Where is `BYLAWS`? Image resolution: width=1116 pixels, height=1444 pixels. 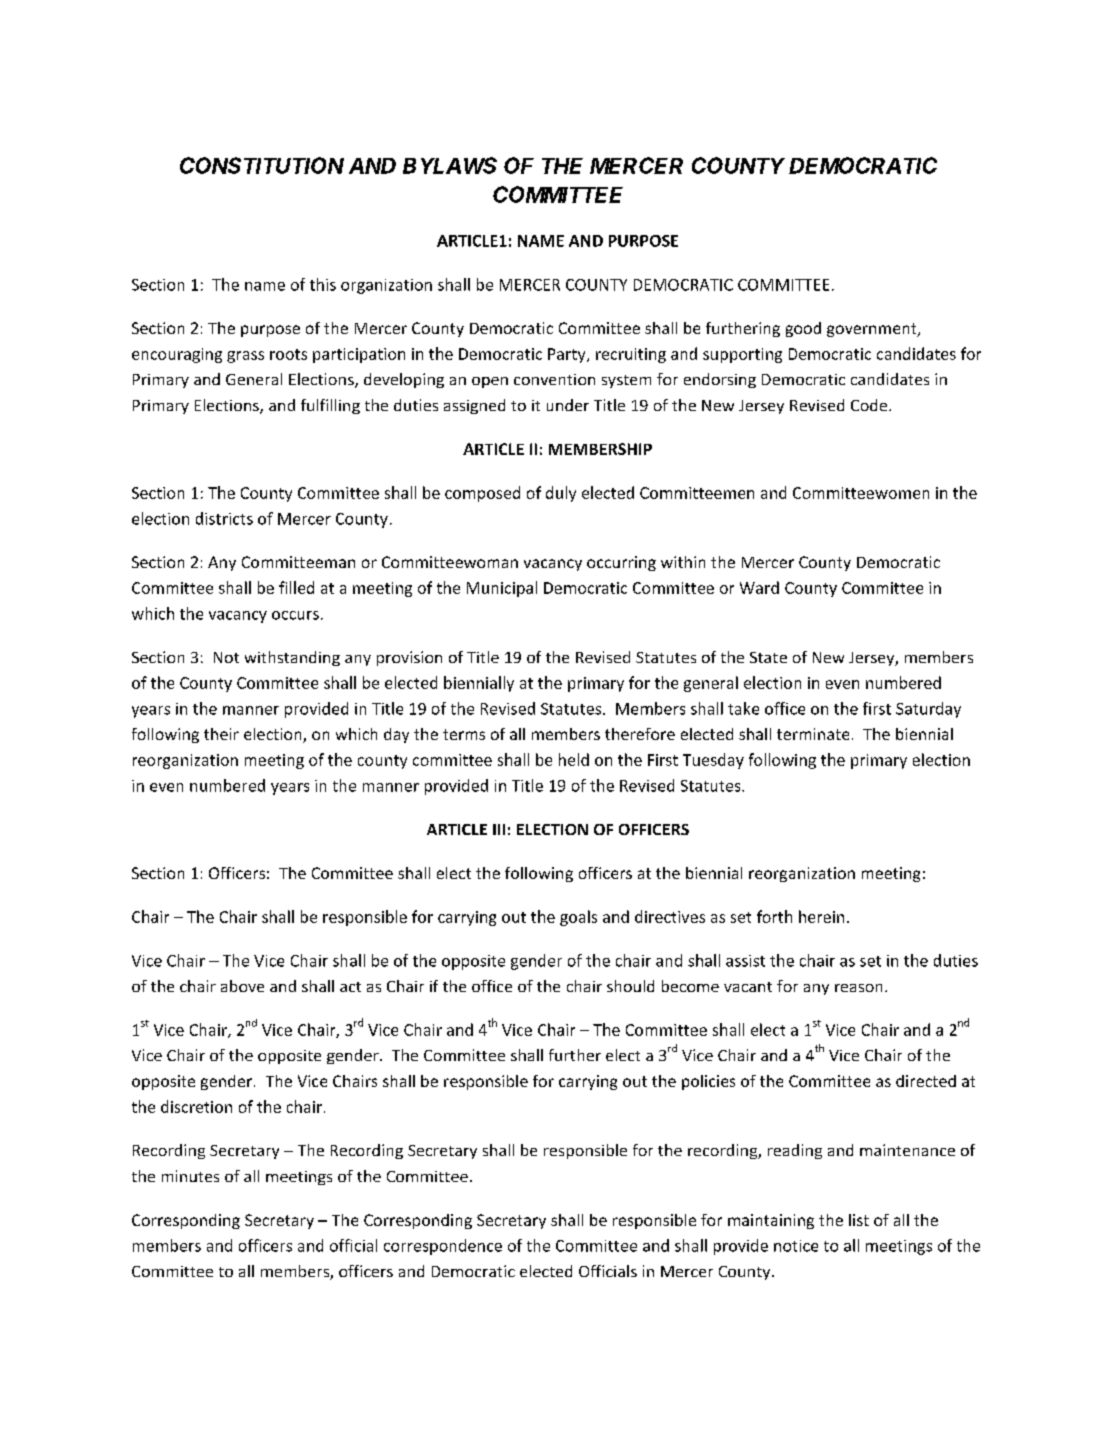
BYLAWS is located at coordinates (450, 165).
